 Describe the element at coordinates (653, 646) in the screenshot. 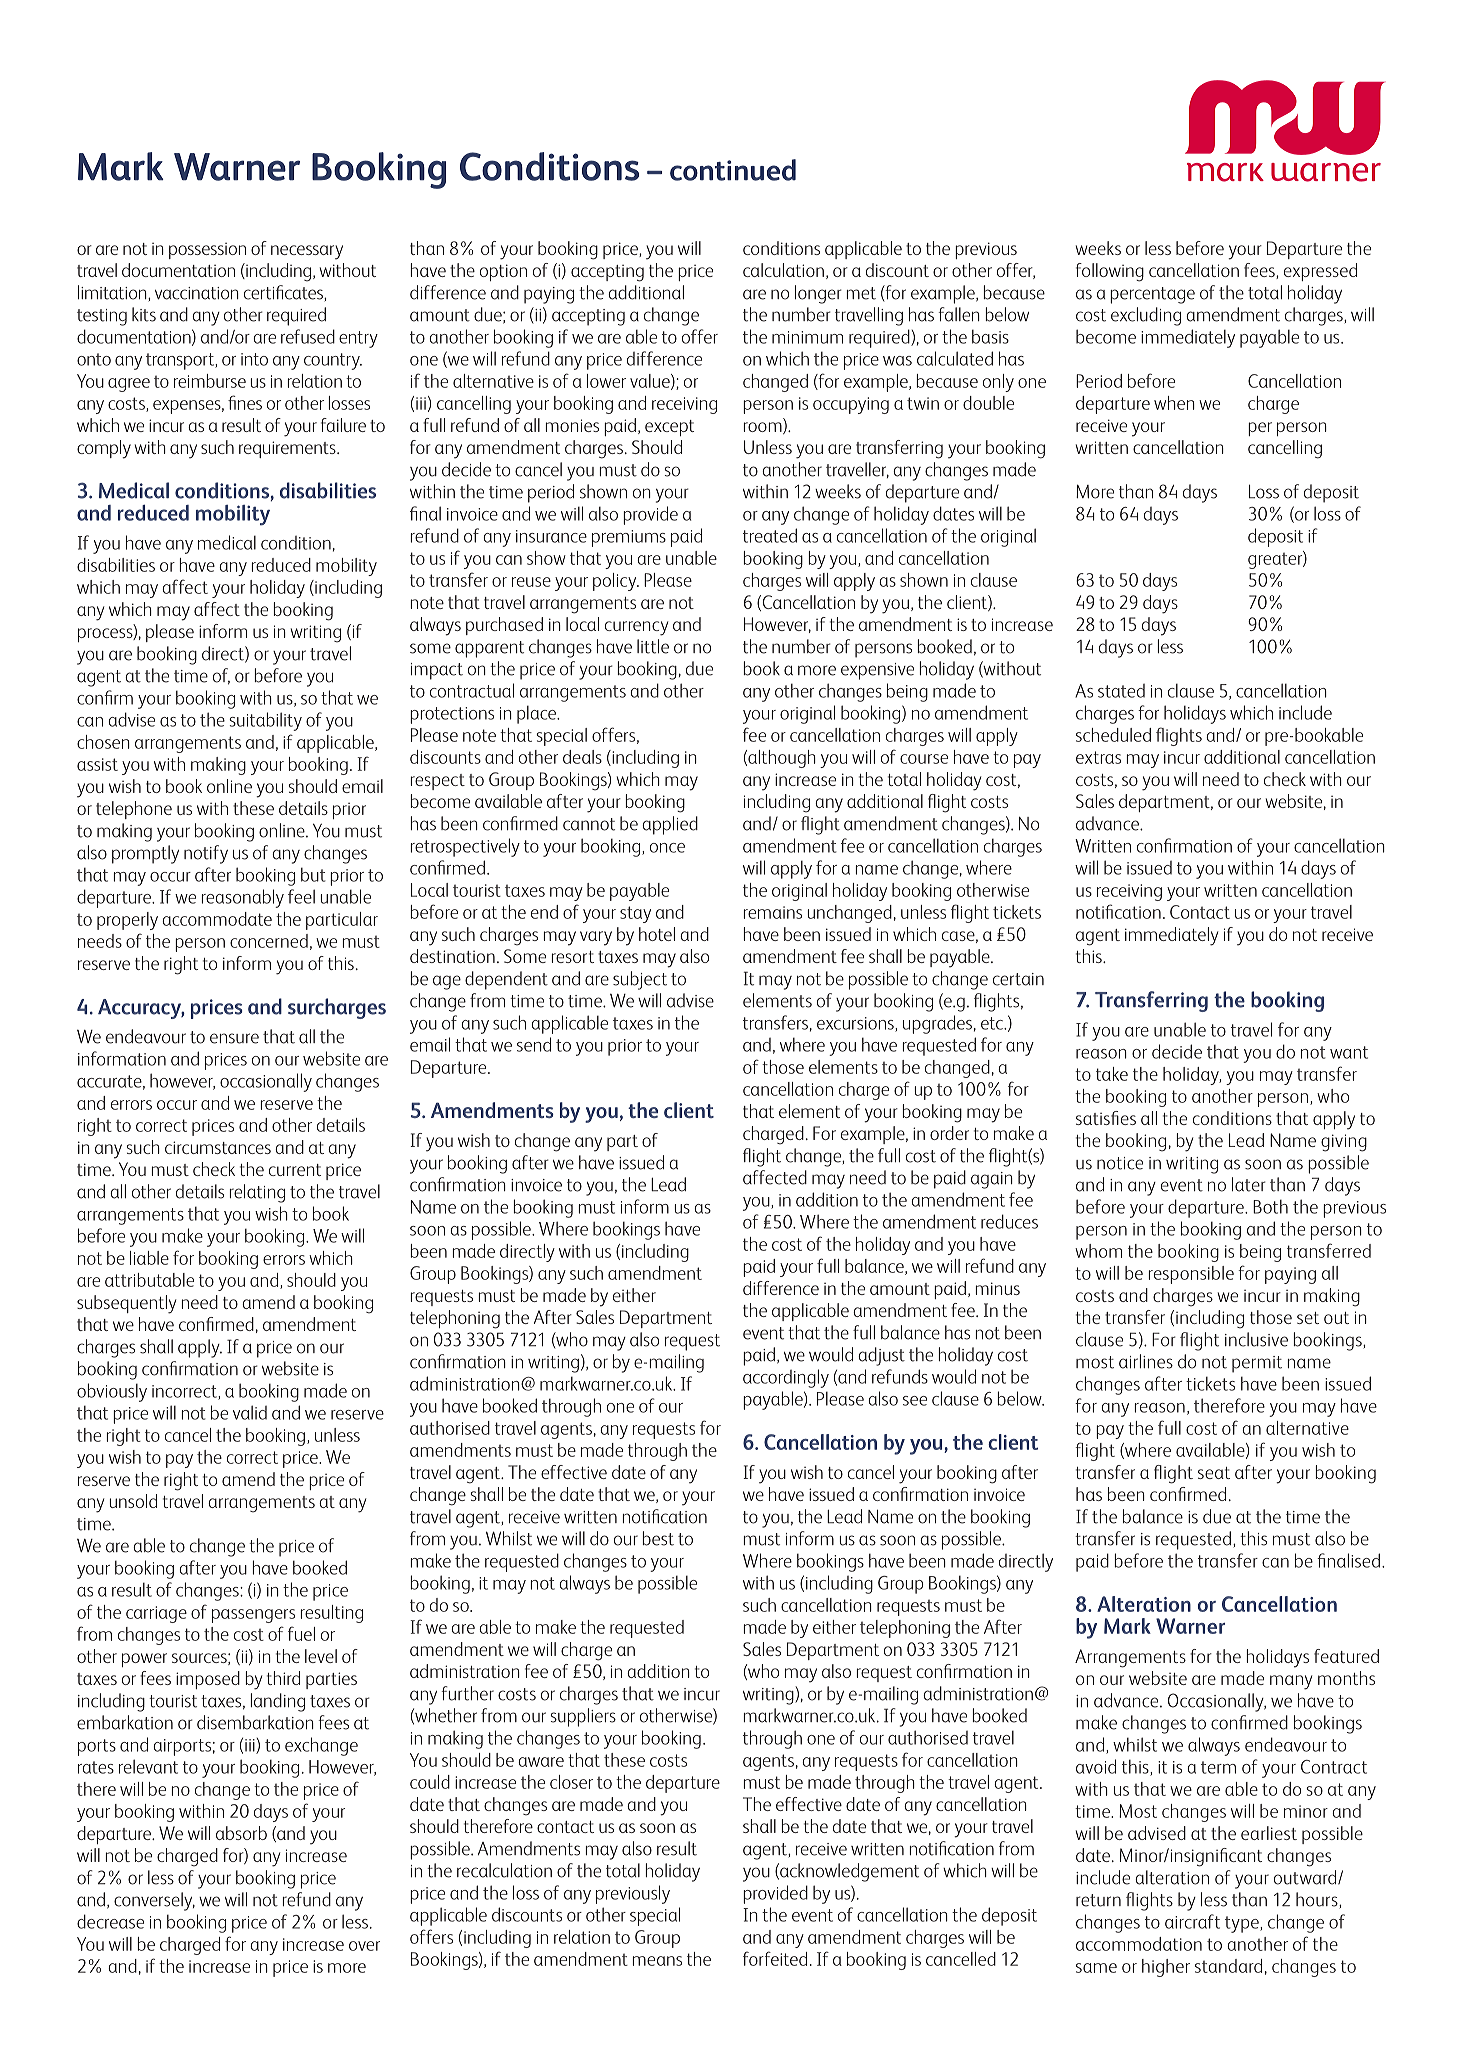

I see `little` at that location.
